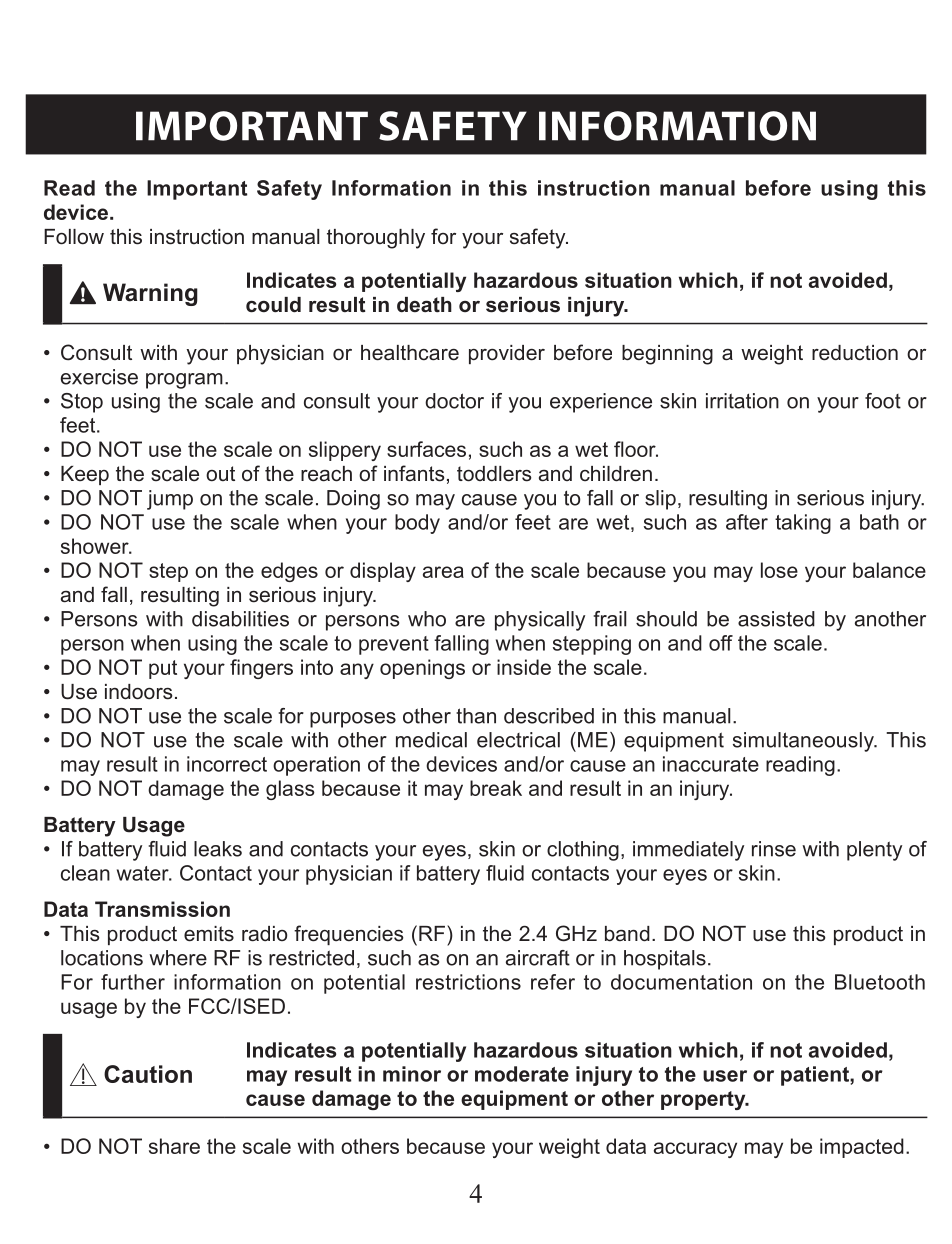 This screenshot has width=952, height=1244. What do you see at coordinates (150, 294) in the screenshot?
I see `Warning` at bounding box center [150, 294].
